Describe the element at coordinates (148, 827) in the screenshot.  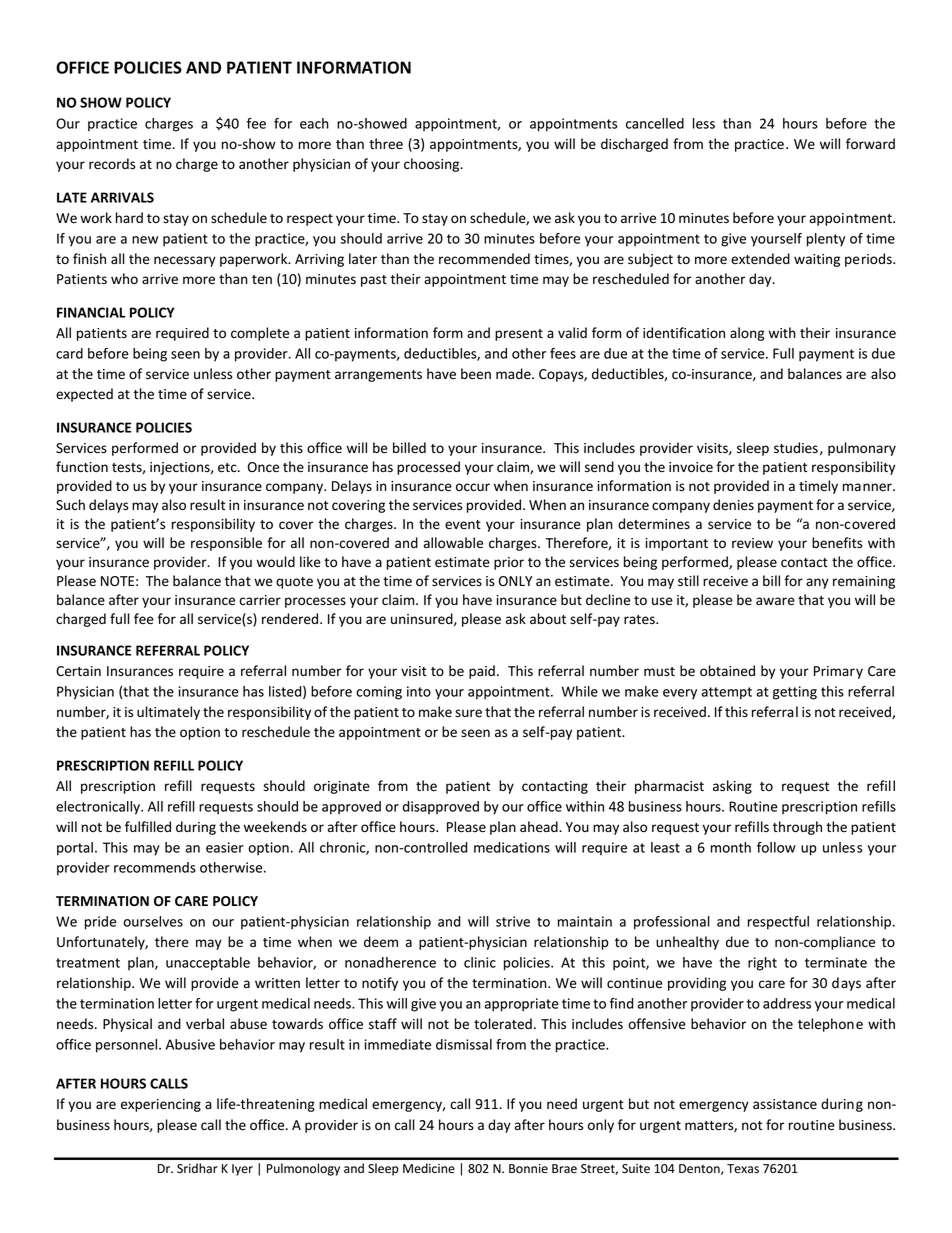
I see `fulfilled` at that location.
